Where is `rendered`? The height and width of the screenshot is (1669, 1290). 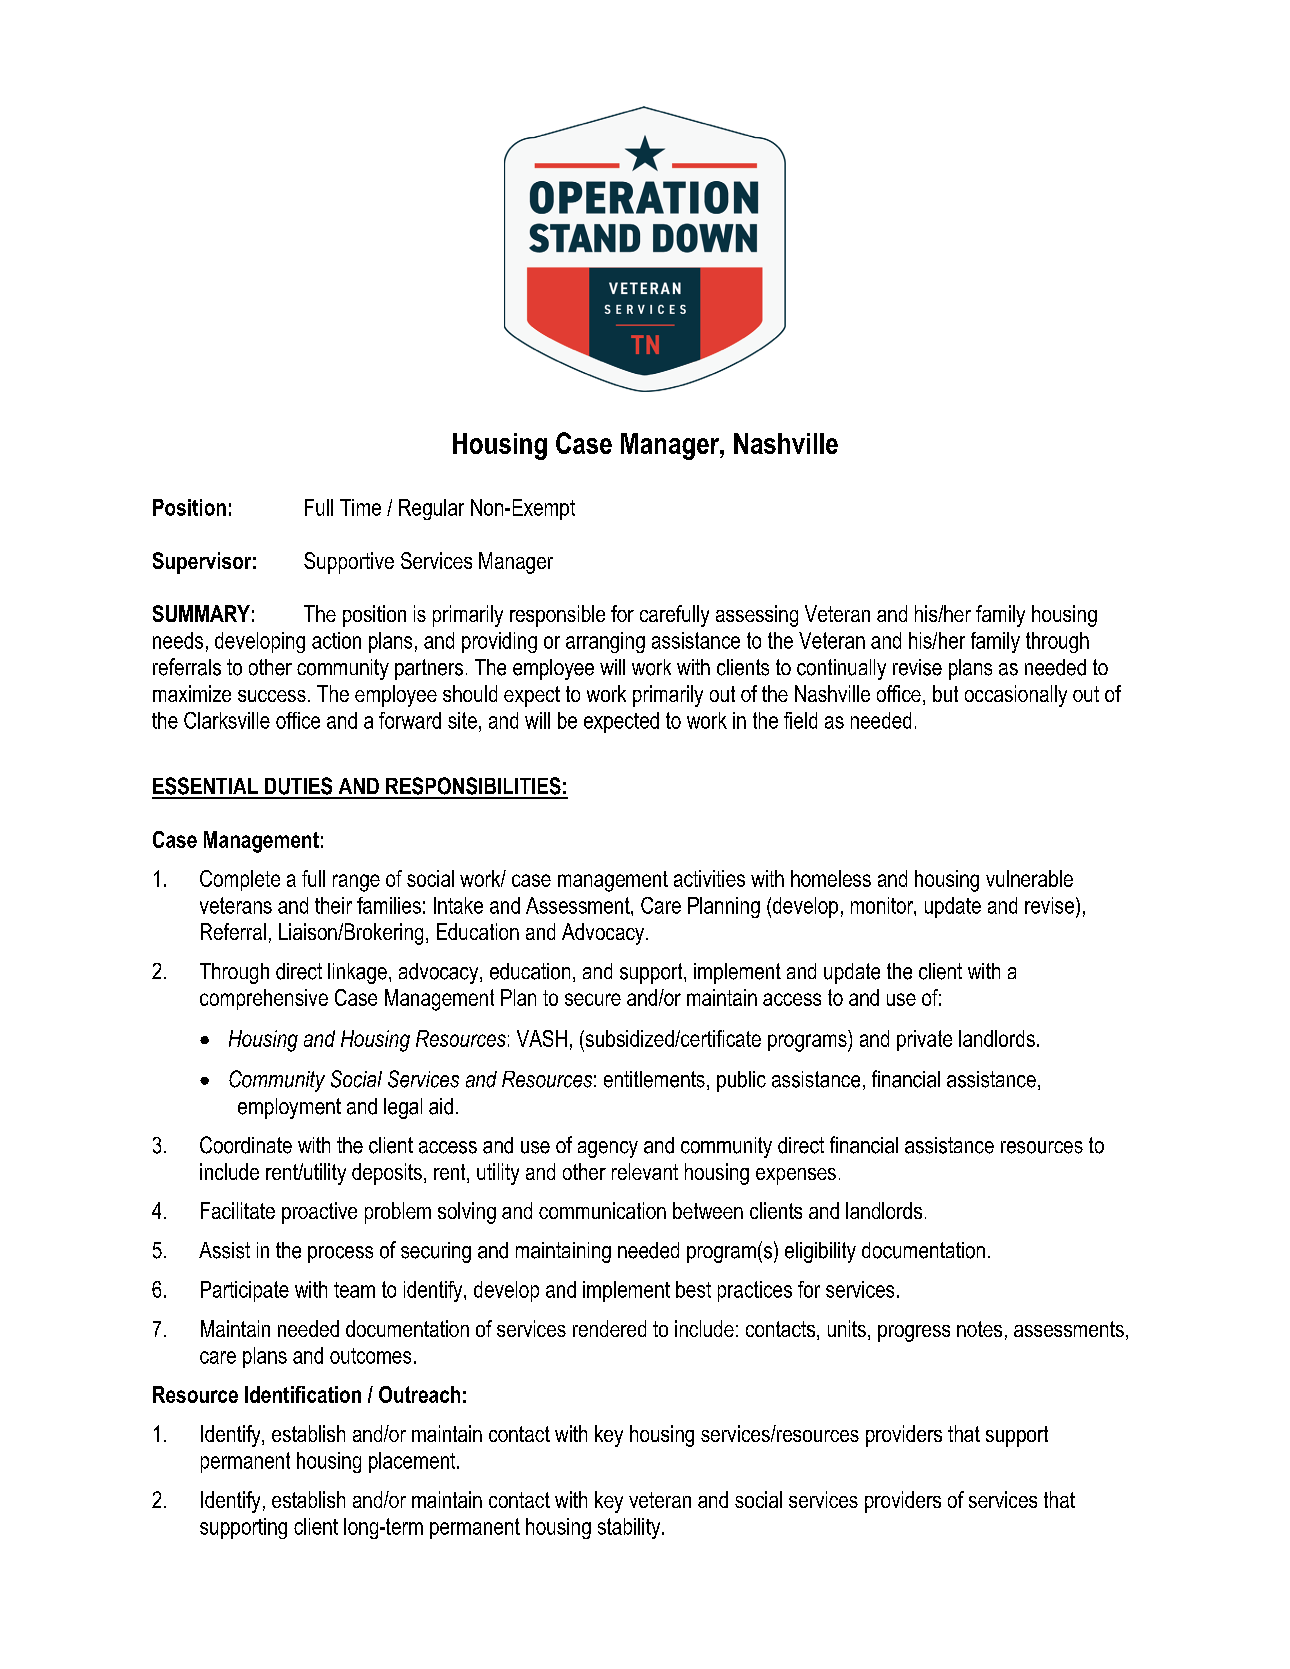
rendered is located at coordinates (609, 1328).
